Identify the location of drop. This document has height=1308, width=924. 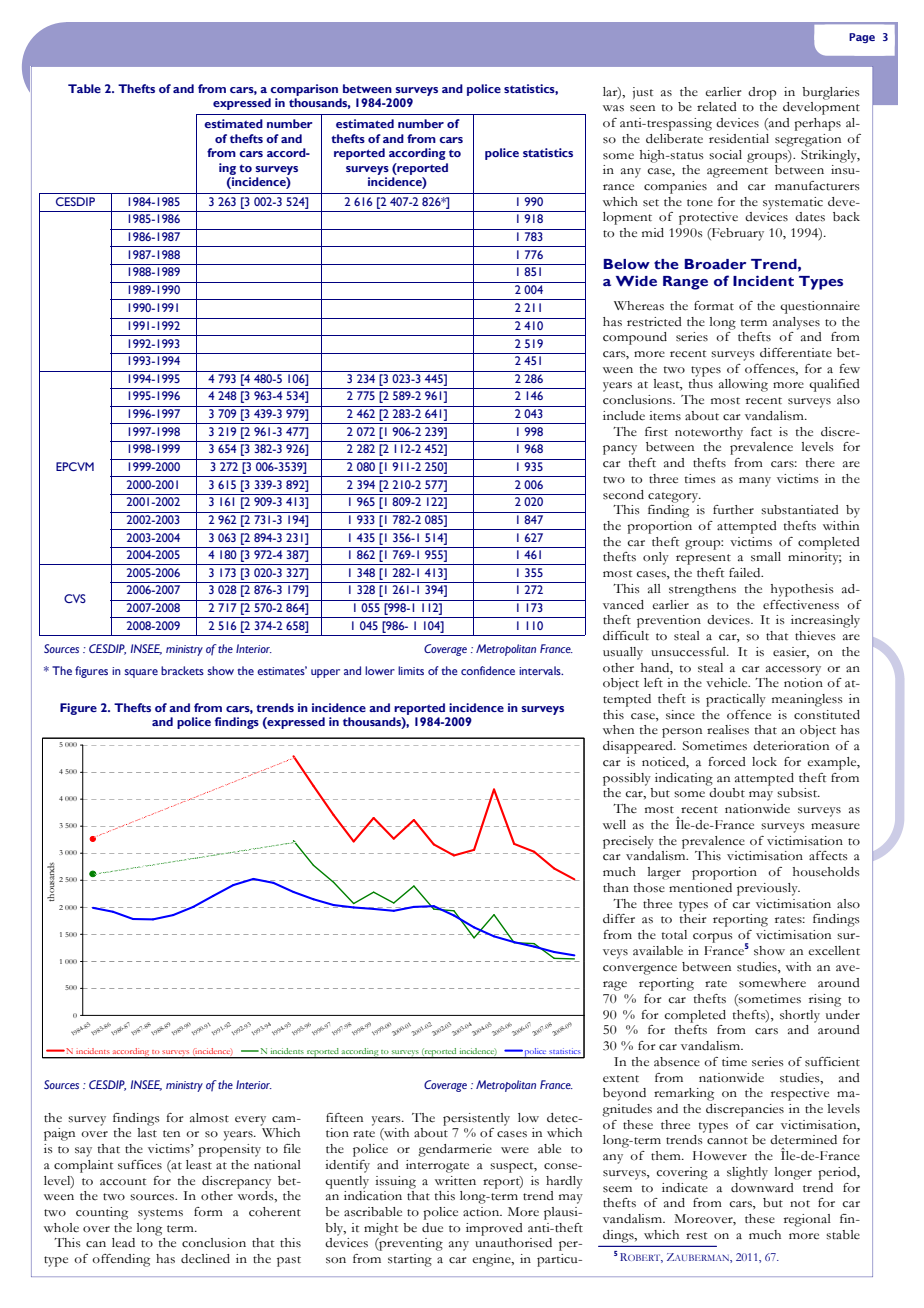
(762, 93).
